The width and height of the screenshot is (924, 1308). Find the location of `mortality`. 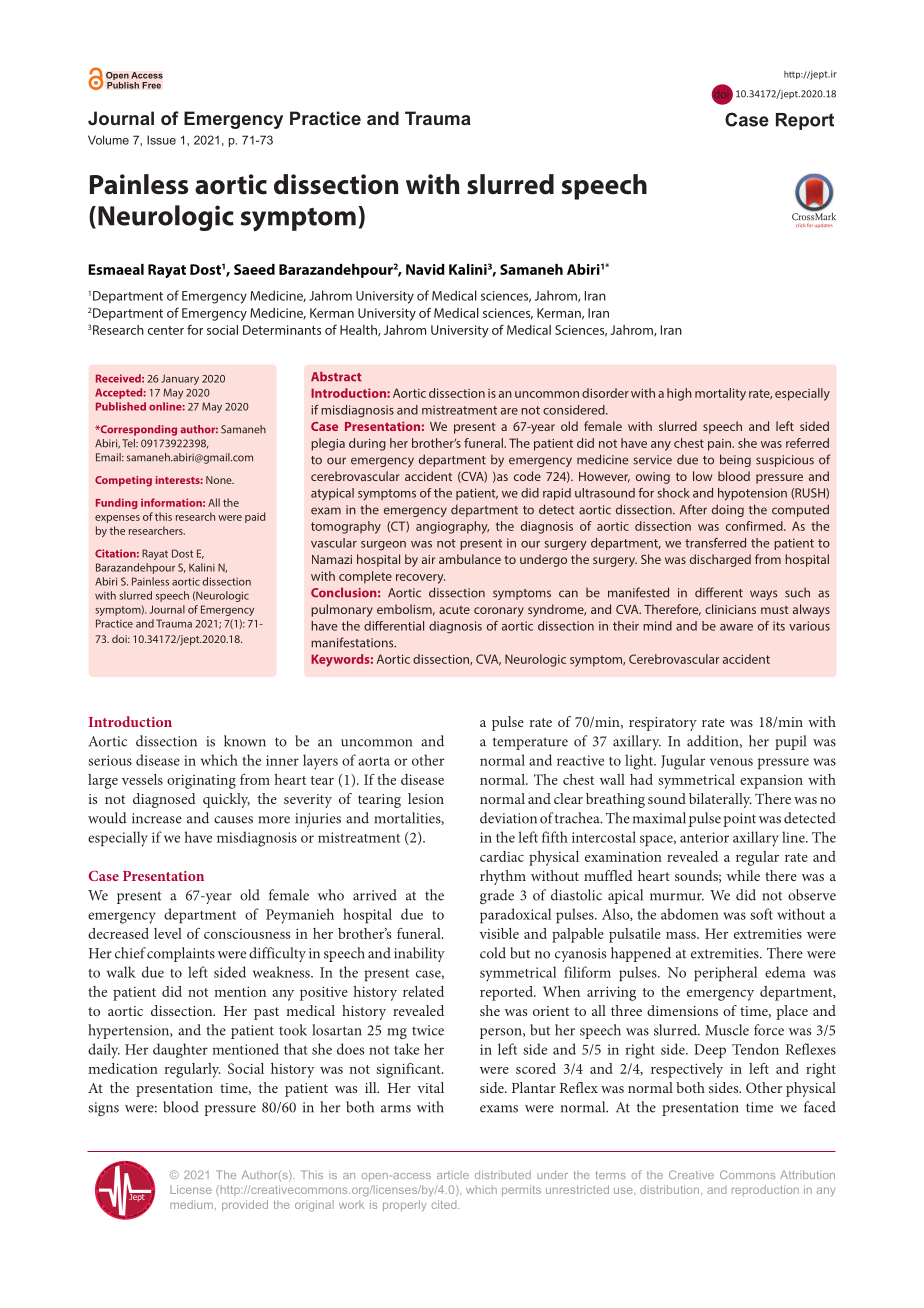

mortality is located at coordinates (720, 394).
